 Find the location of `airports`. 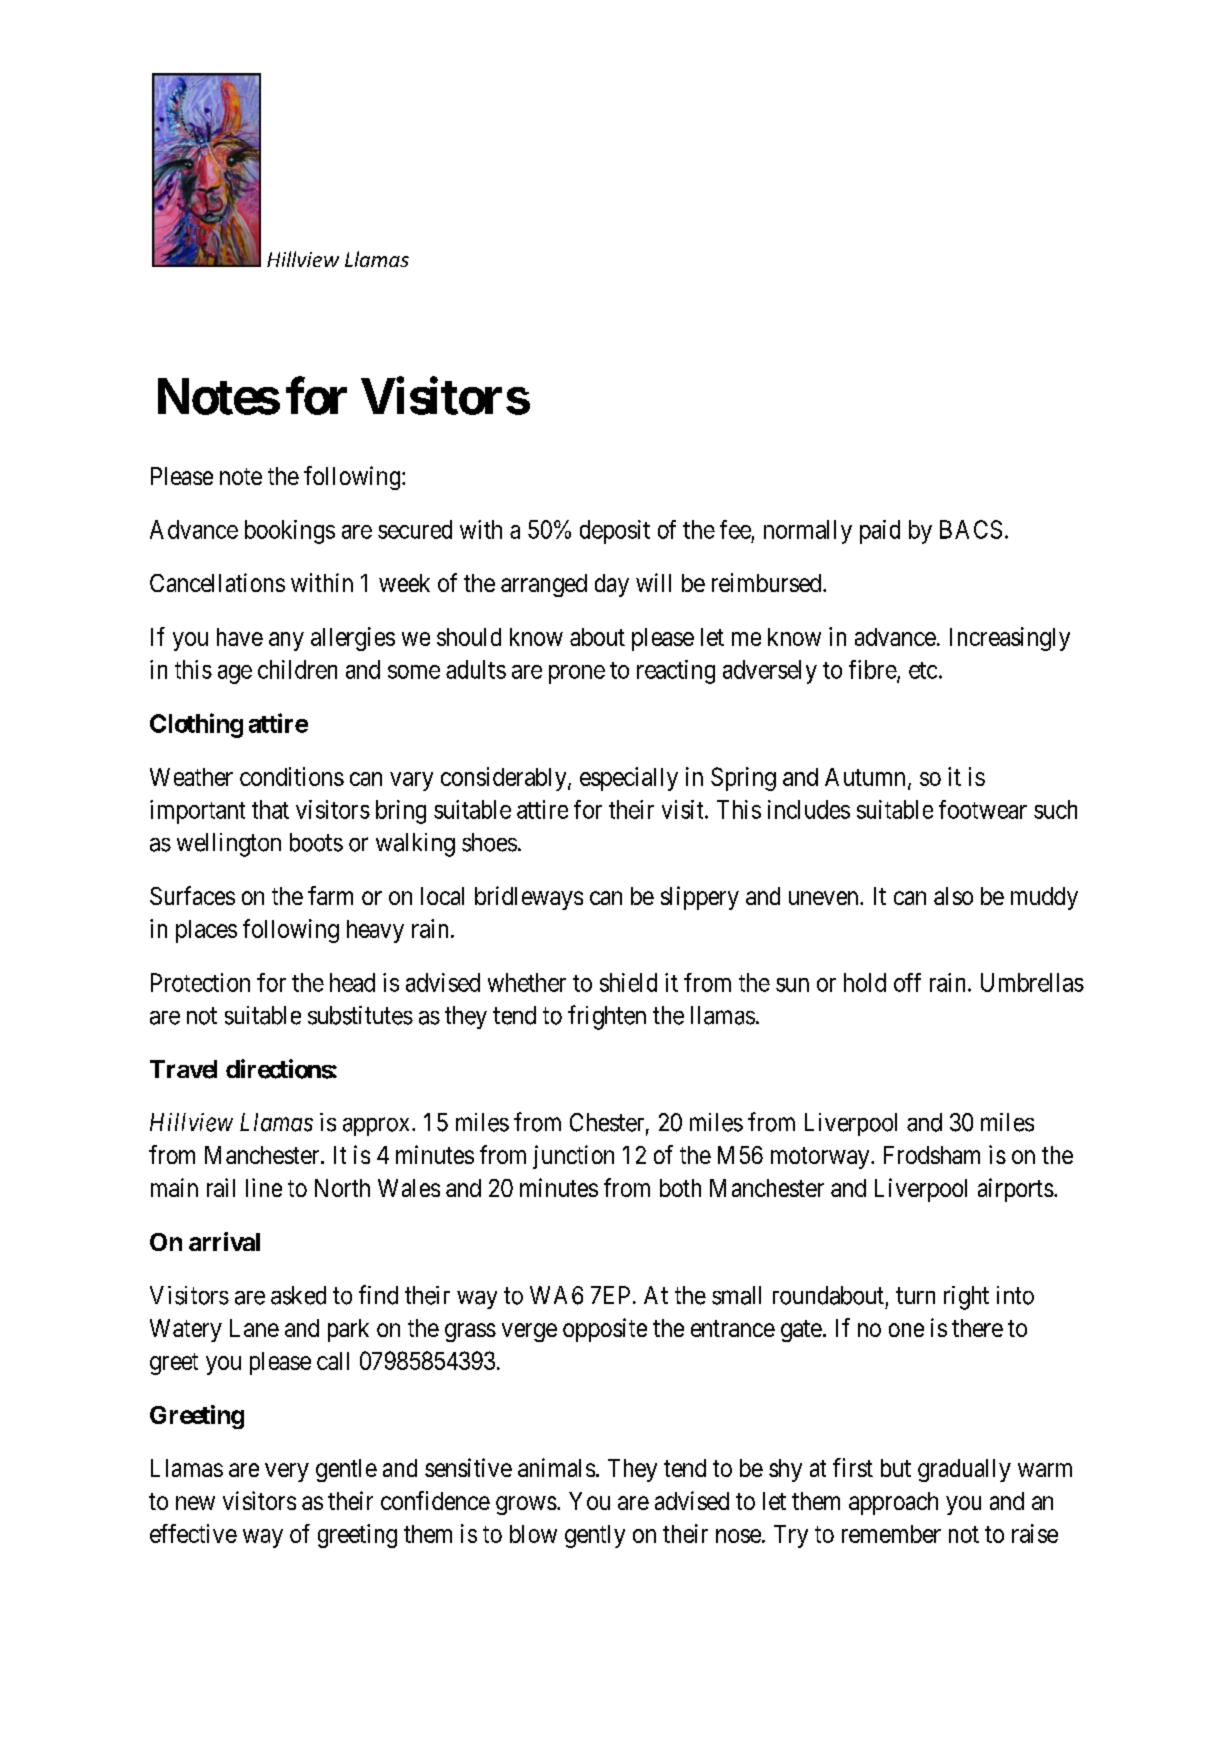

airports is located at coordinates (1016, 1190).
